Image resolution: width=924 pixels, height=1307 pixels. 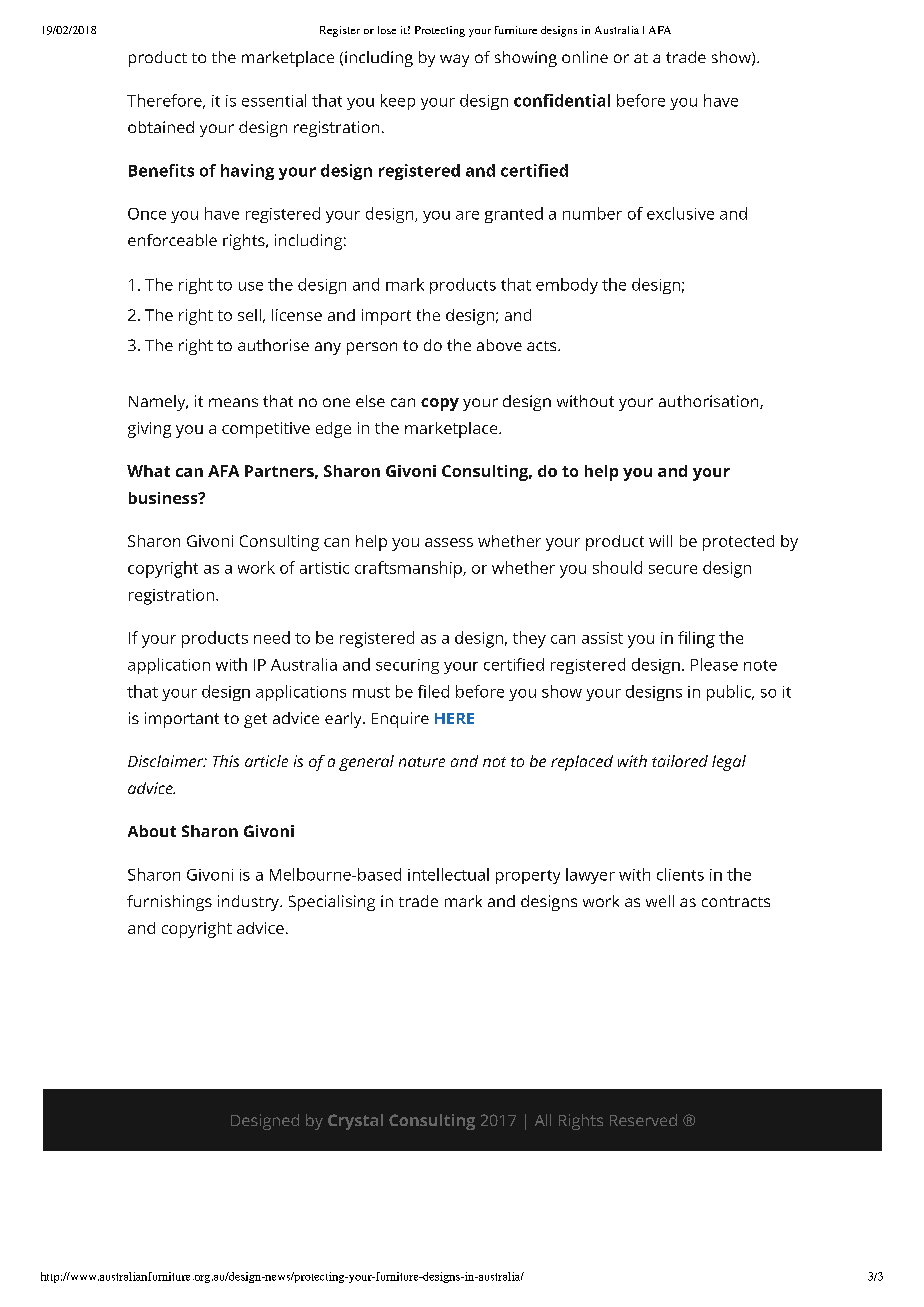 What do you see at coordinates (499, 345) in the page?
I see `above` at bounding box center [499, 345].
